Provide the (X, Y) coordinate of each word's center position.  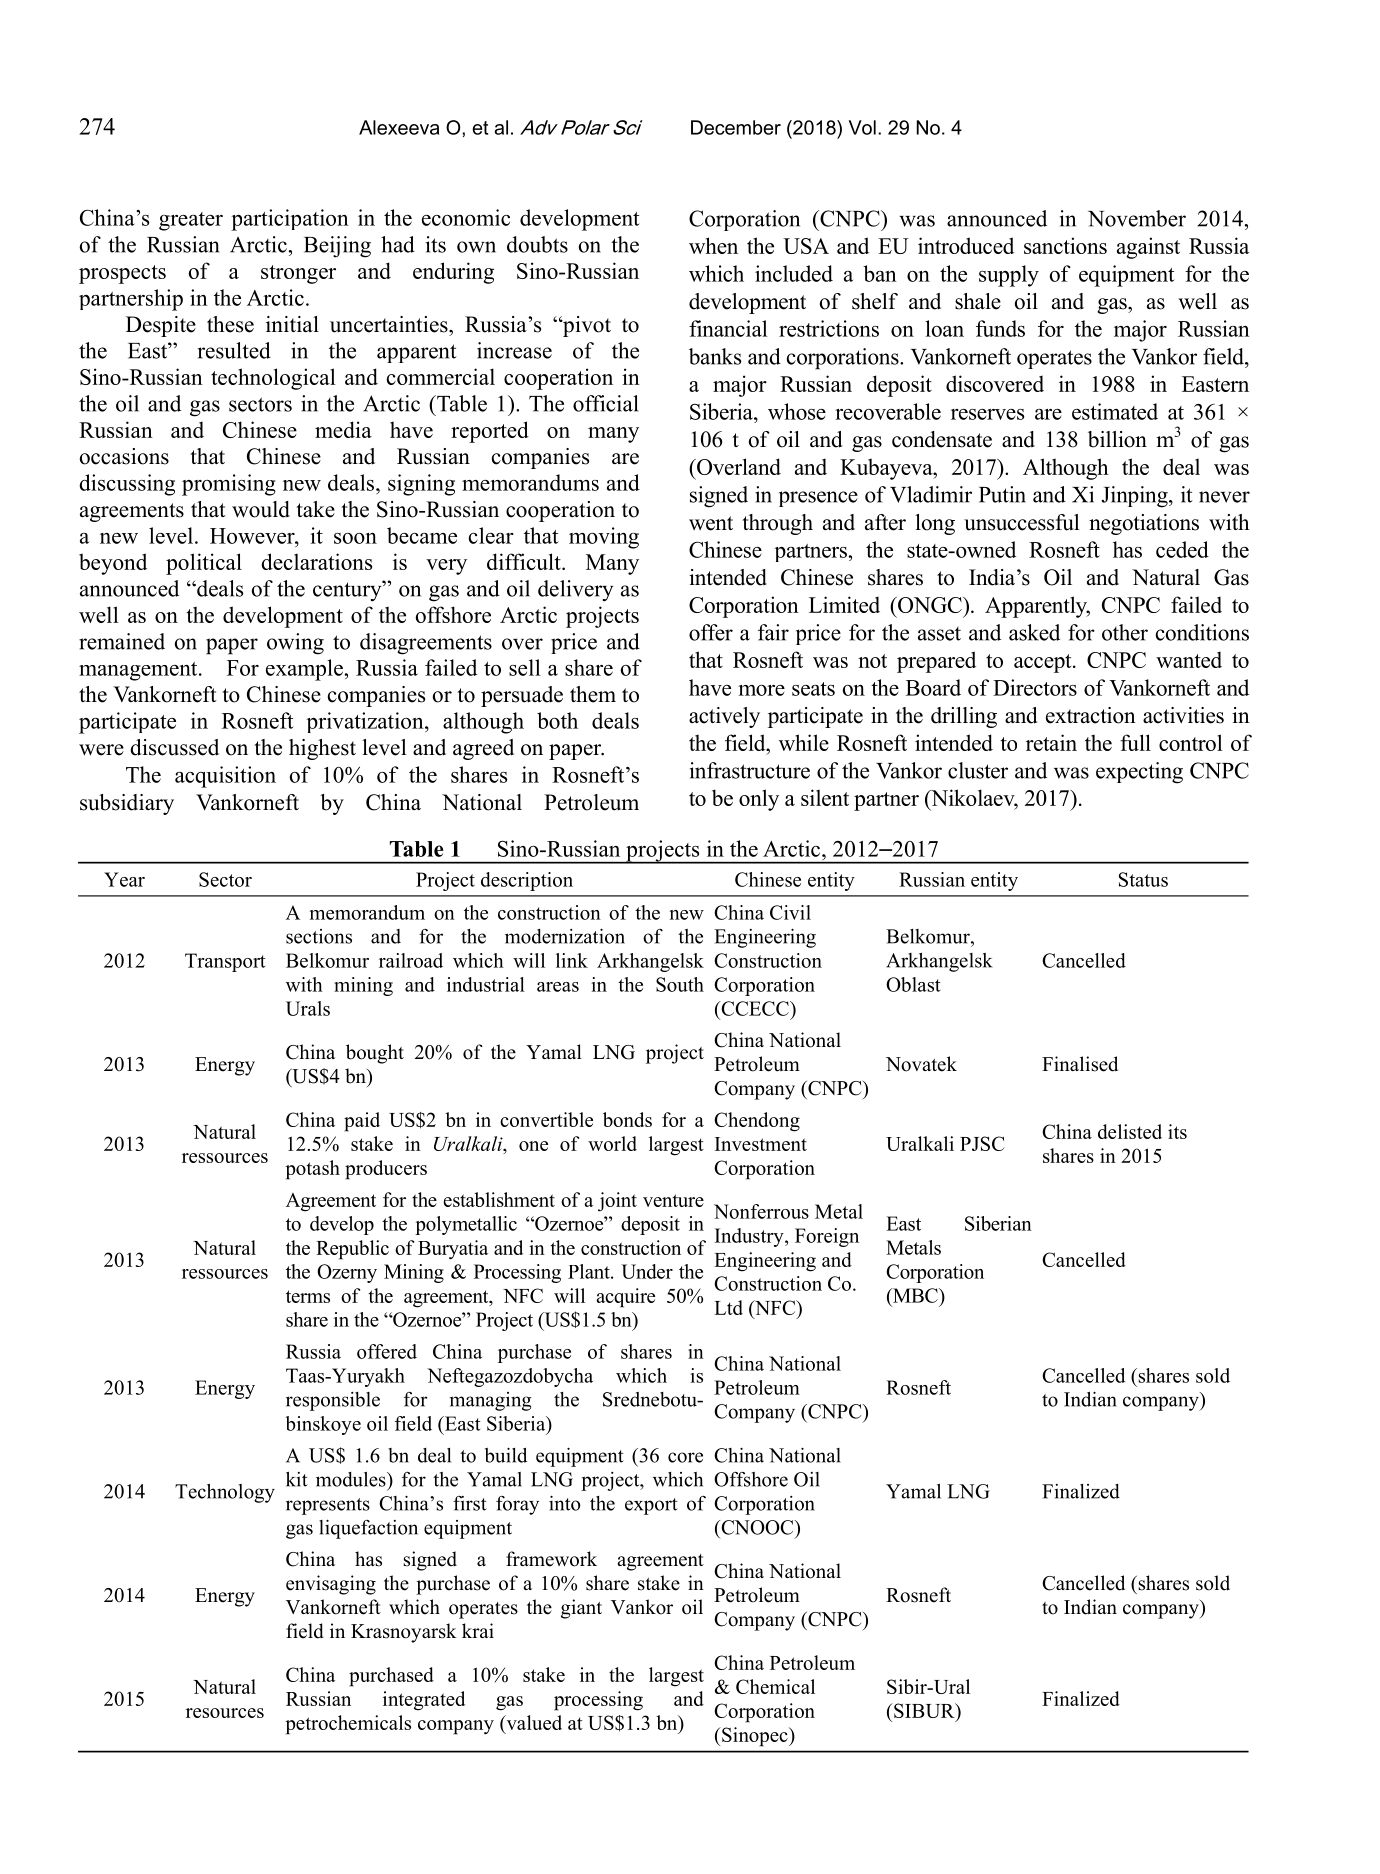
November (1137, 218)
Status (1143, 879)
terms (308, 1296)
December (736, 127)
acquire (625, 1298)
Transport (225, 962)
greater (191, 221)
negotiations (1144, 524)
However (253, 536)
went (711, 523)
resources (225, 1713)
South (680, 984)
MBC (915, 1295)
